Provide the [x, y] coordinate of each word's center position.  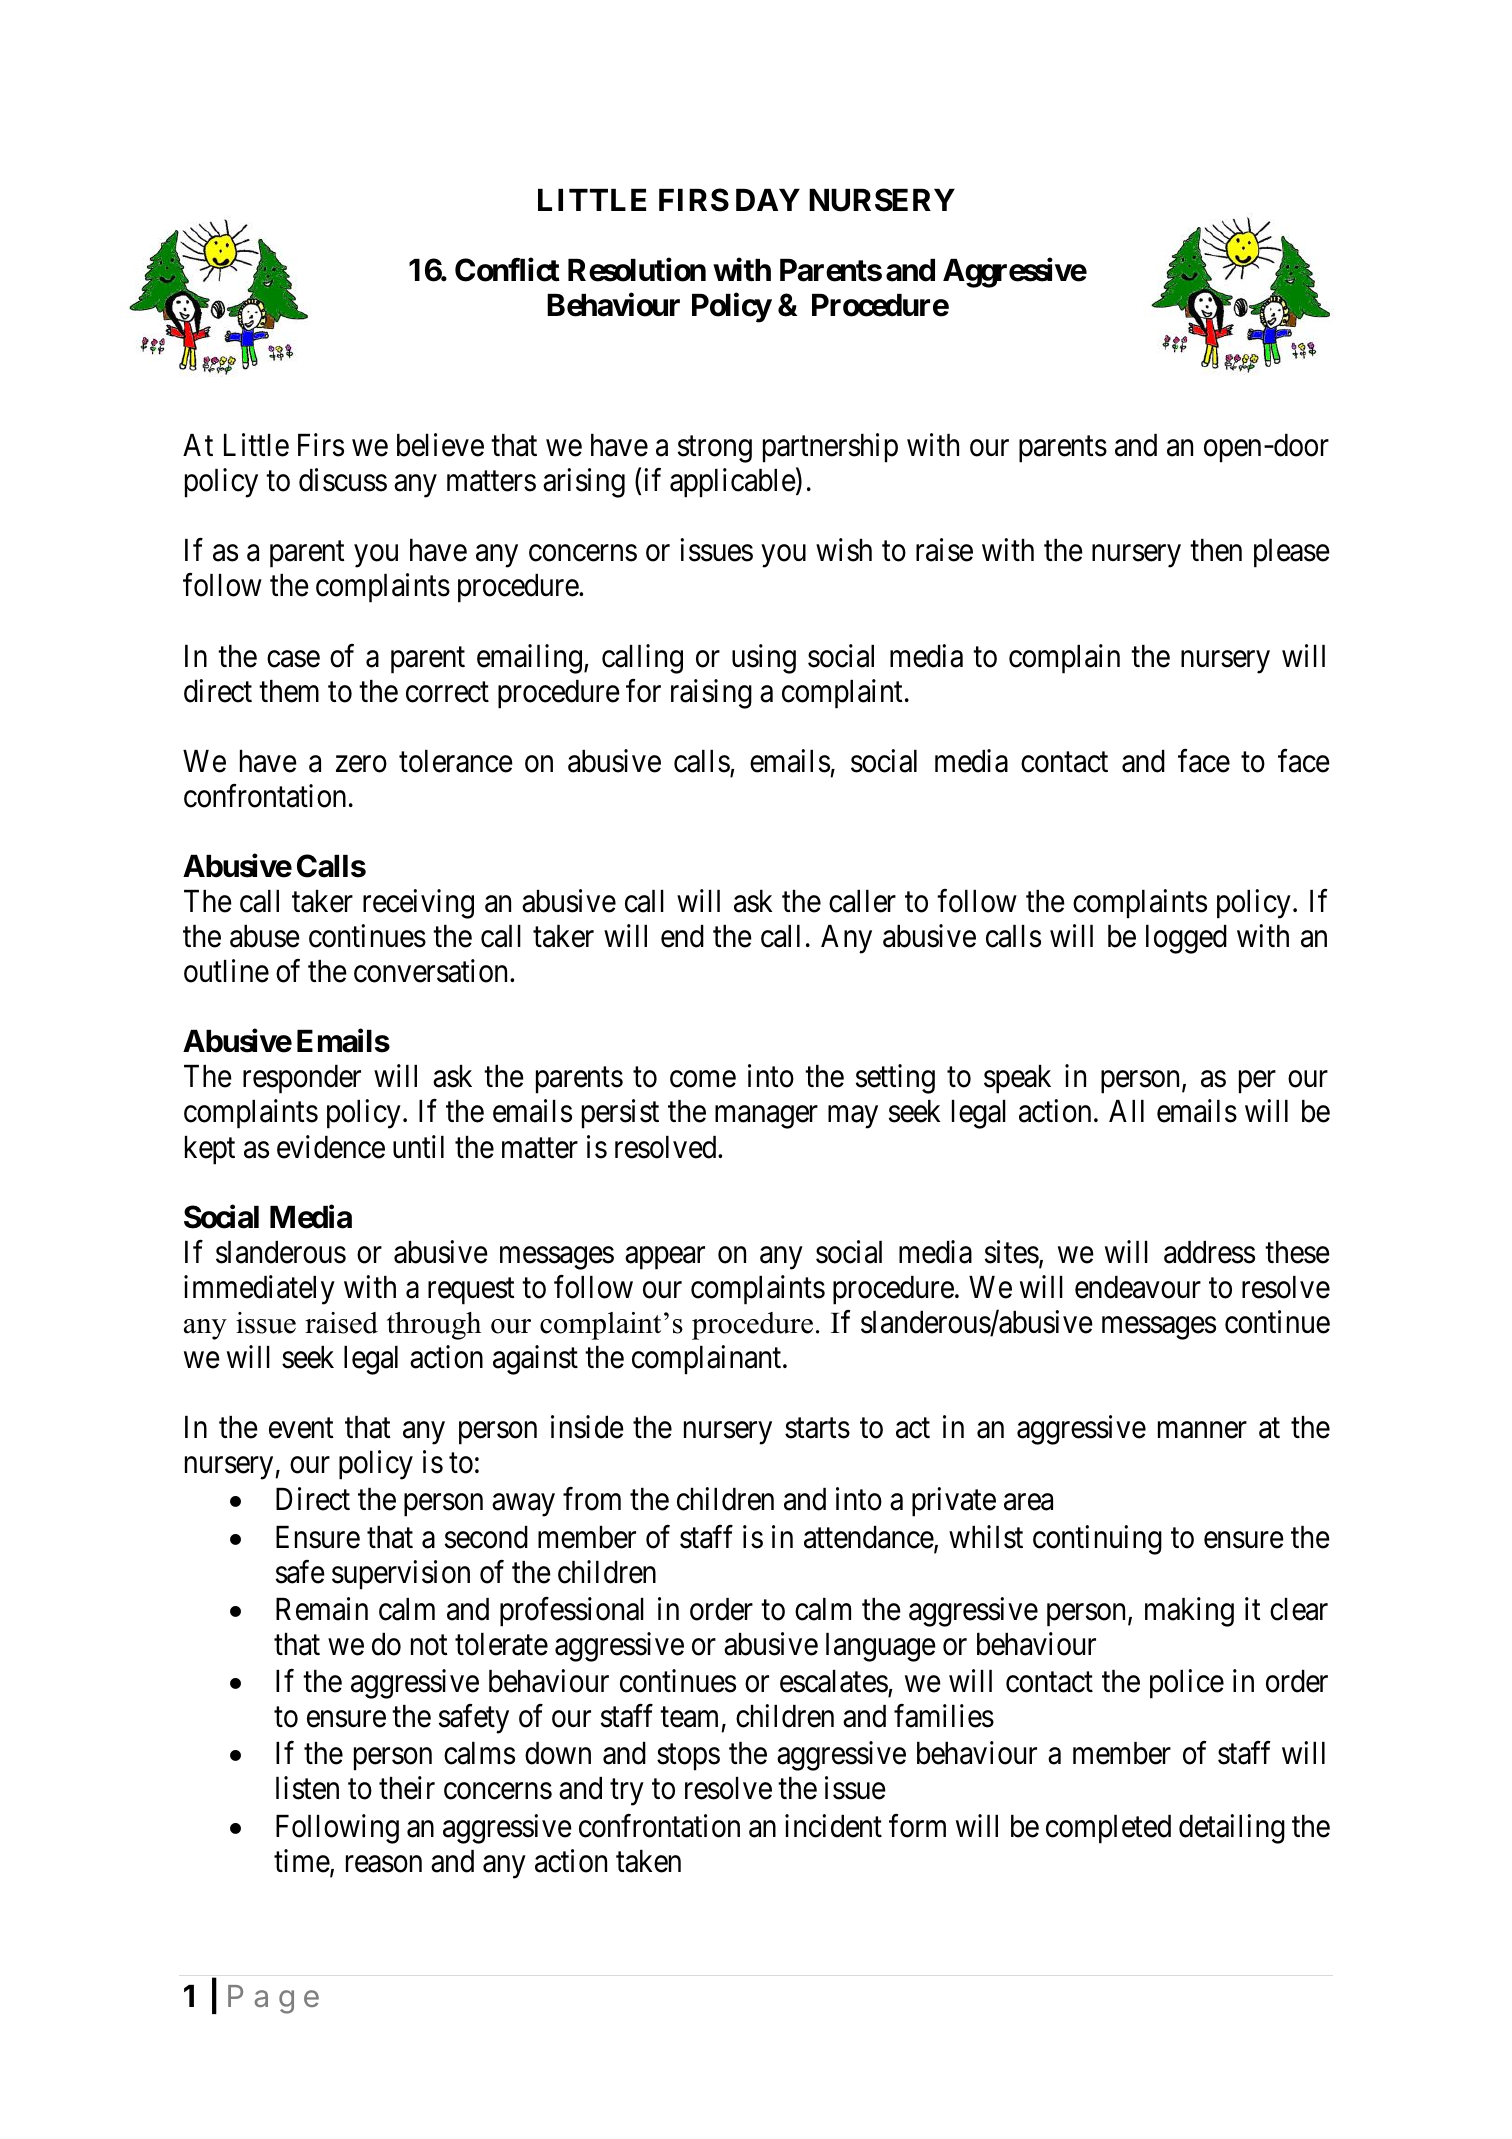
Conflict [507, 270]
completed [1108, 1829]
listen [307, 1788]
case [293, 659]
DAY [768, 200]
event [301, 1428]
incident [833, 1826]
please [1292, 553]
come [703, 1079]
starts [817, 1428]
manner [1202, 1430]
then [1216, 550]
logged [1186, 939]
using [764, 659]
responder [302, 1079]
